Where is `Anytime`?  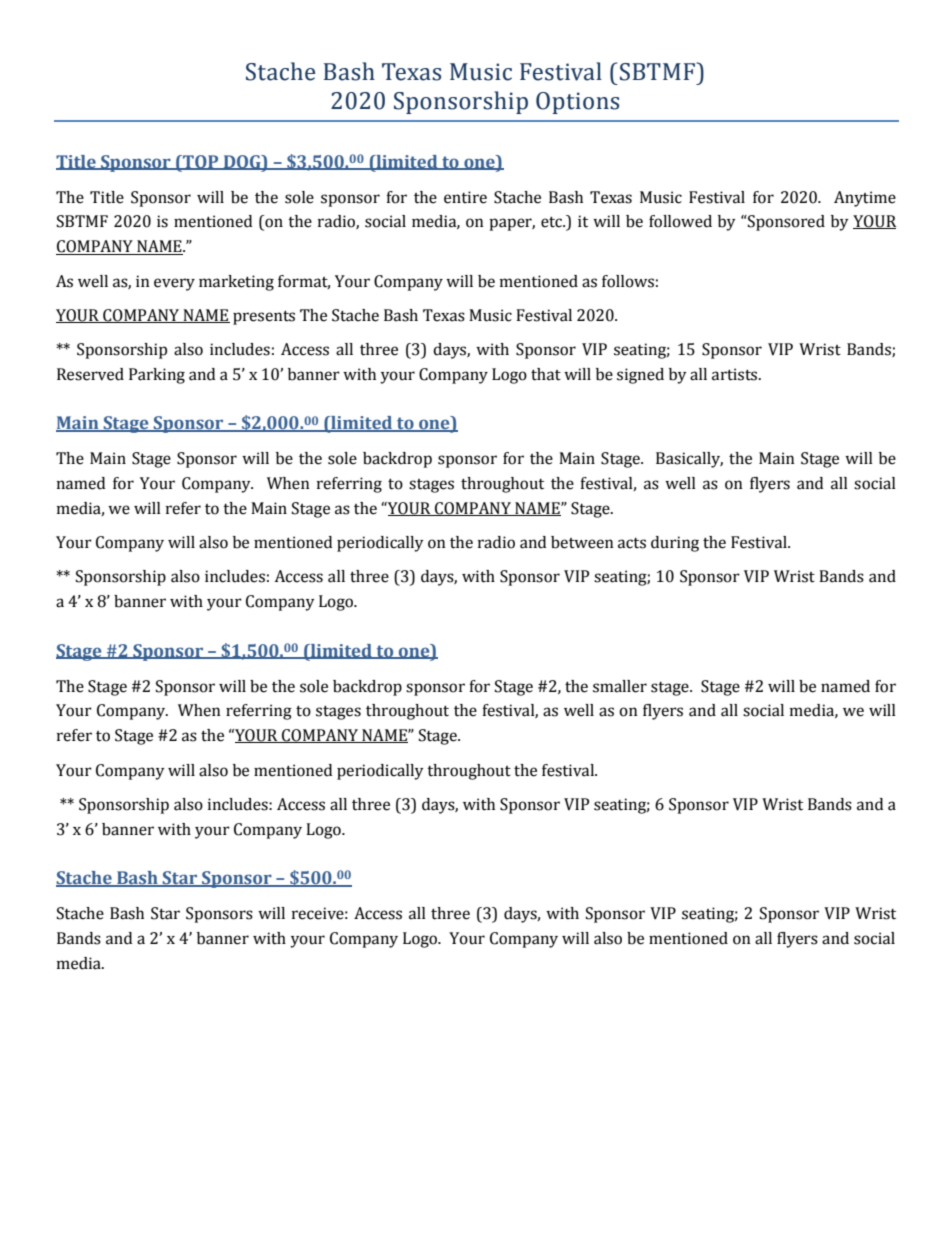
Anytime is located at coordinates (865, 199).
